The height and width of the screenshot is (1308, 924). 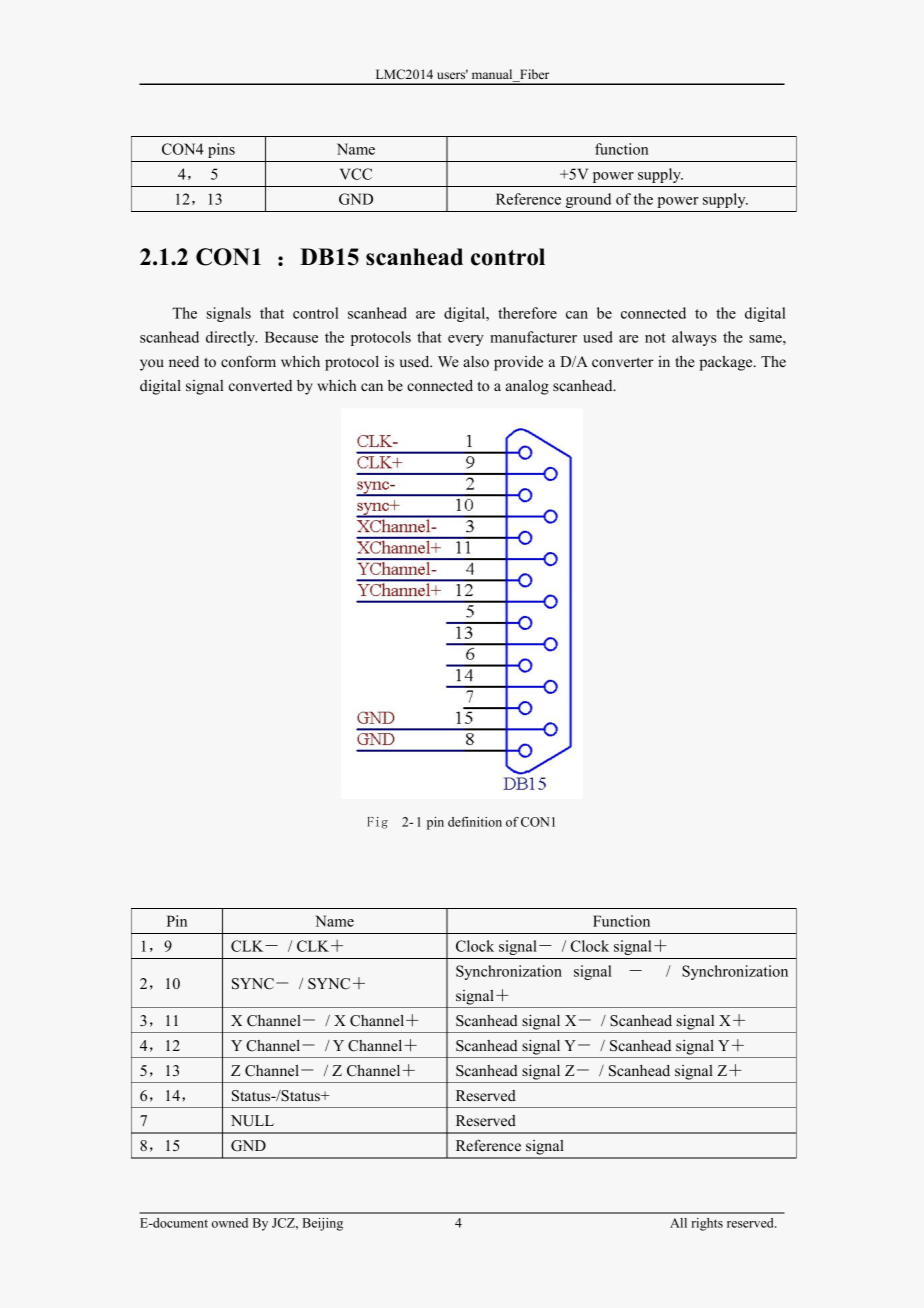 I want to click on definition, so click(x=475, y=822).
